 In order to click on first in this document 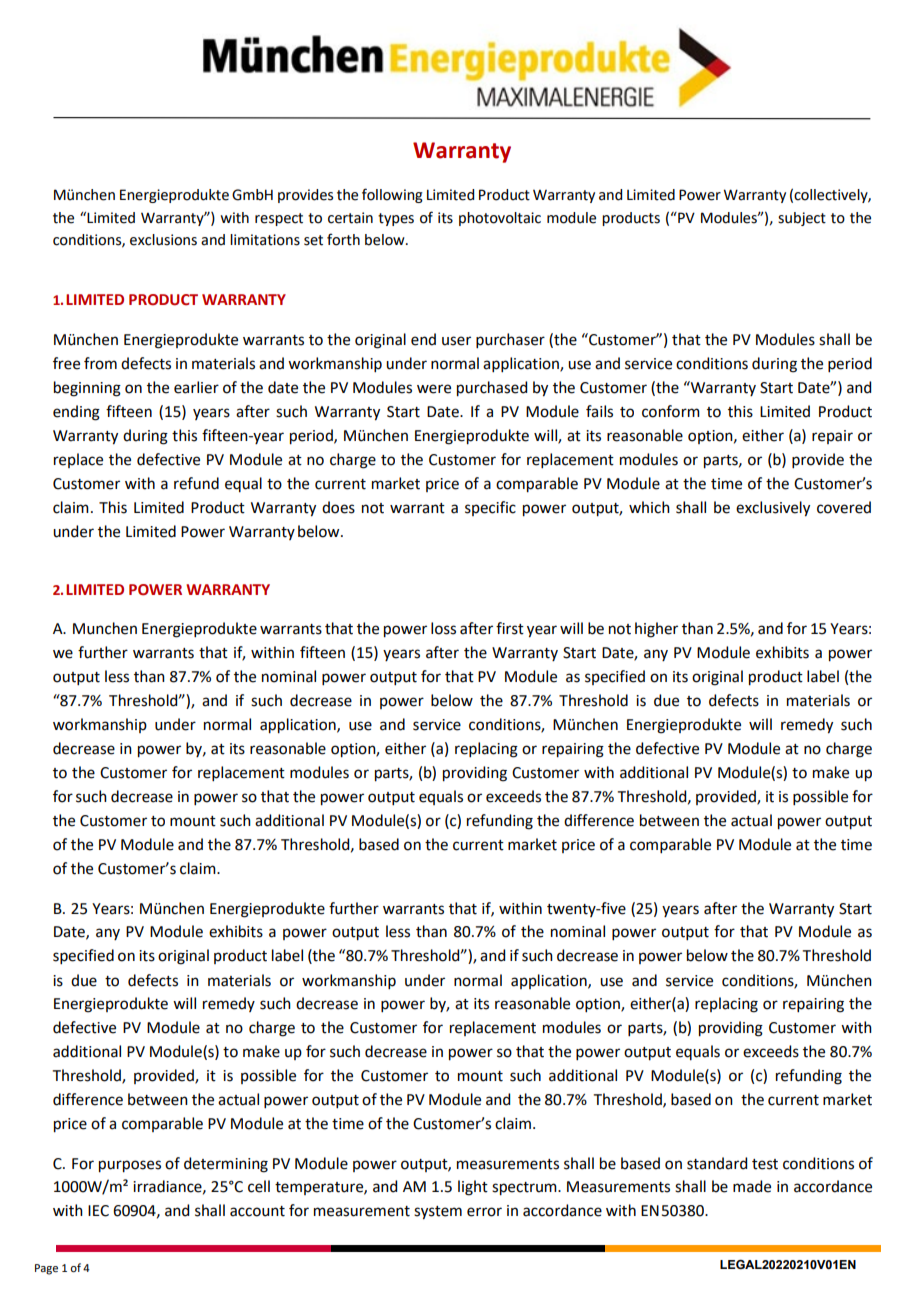, I will do `click(510, 628)`.
